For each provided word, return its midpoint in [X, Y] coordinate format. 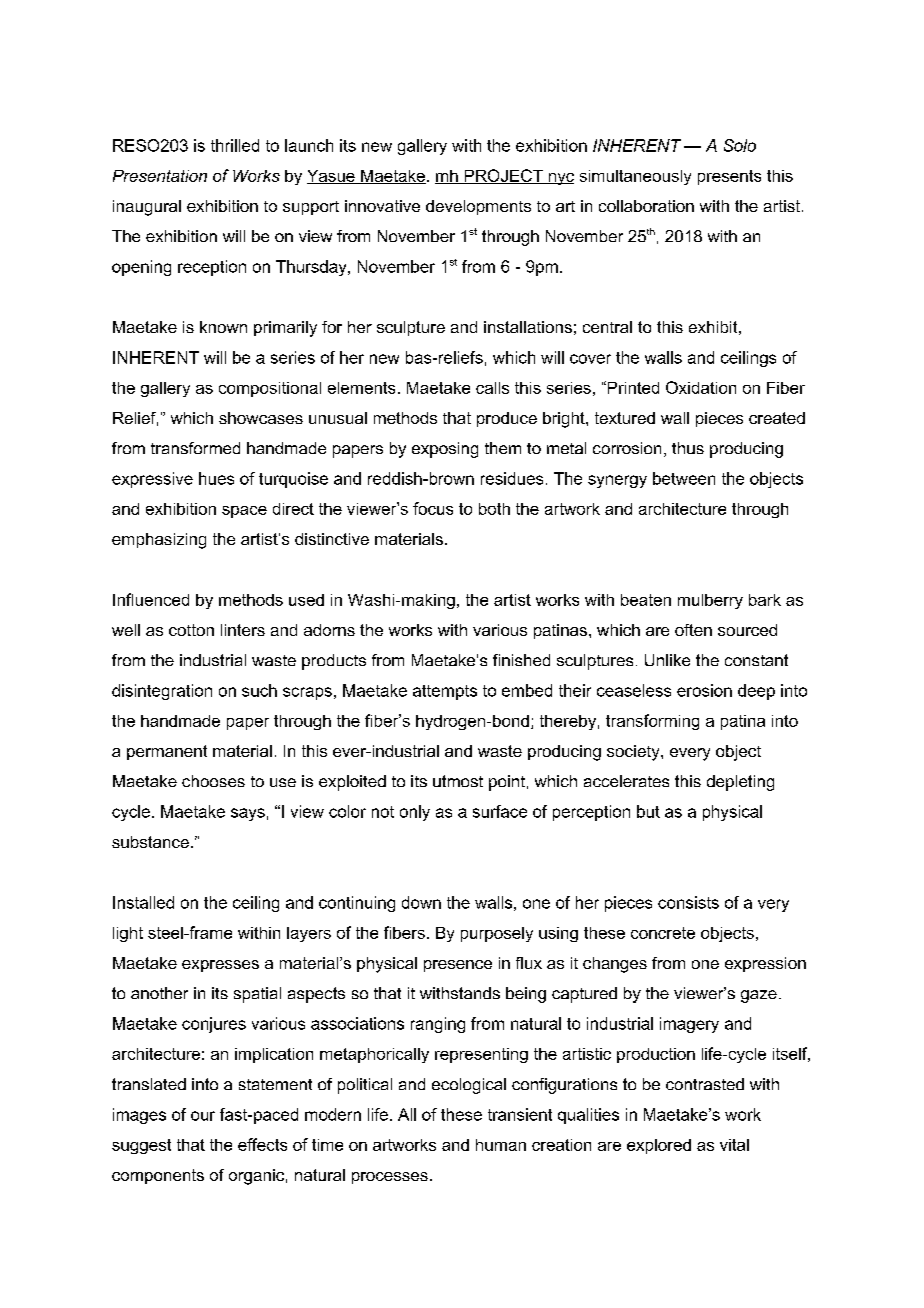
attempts [445, 692]
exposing [445, 450]
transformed [195, 448]
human [501, 1145]
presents [729, 177]
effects [262, 1144]
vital [734, 1145]
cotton [191, 630]
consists [688, 902]
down [421, 902]
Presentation [160, 176]
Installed [143, 902]
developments [478, 207]
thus [688, 448]
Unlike [667, 660]
